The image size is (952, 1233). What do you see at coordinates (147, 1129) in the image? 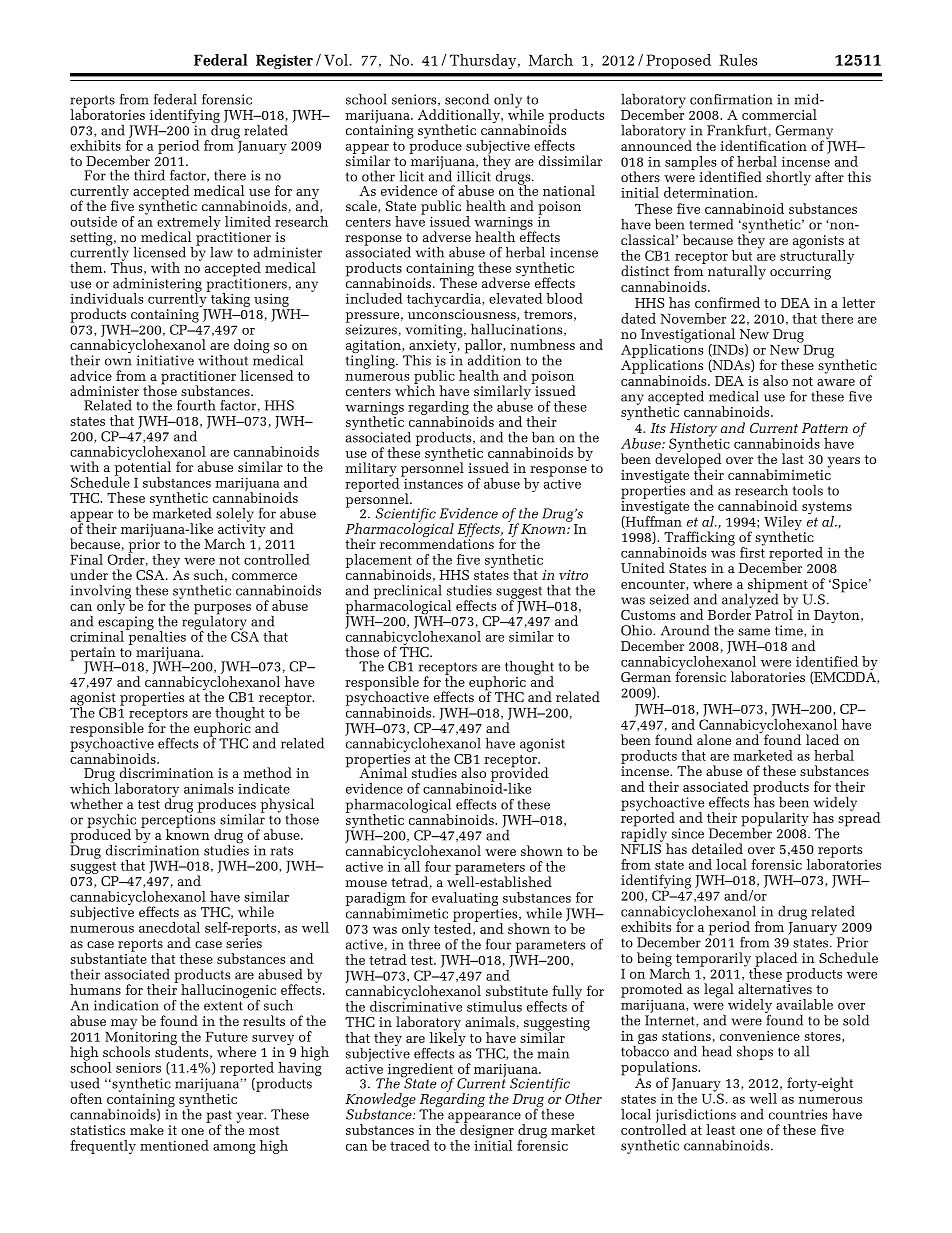
I see `make` at bounding box center [147, 1129].
